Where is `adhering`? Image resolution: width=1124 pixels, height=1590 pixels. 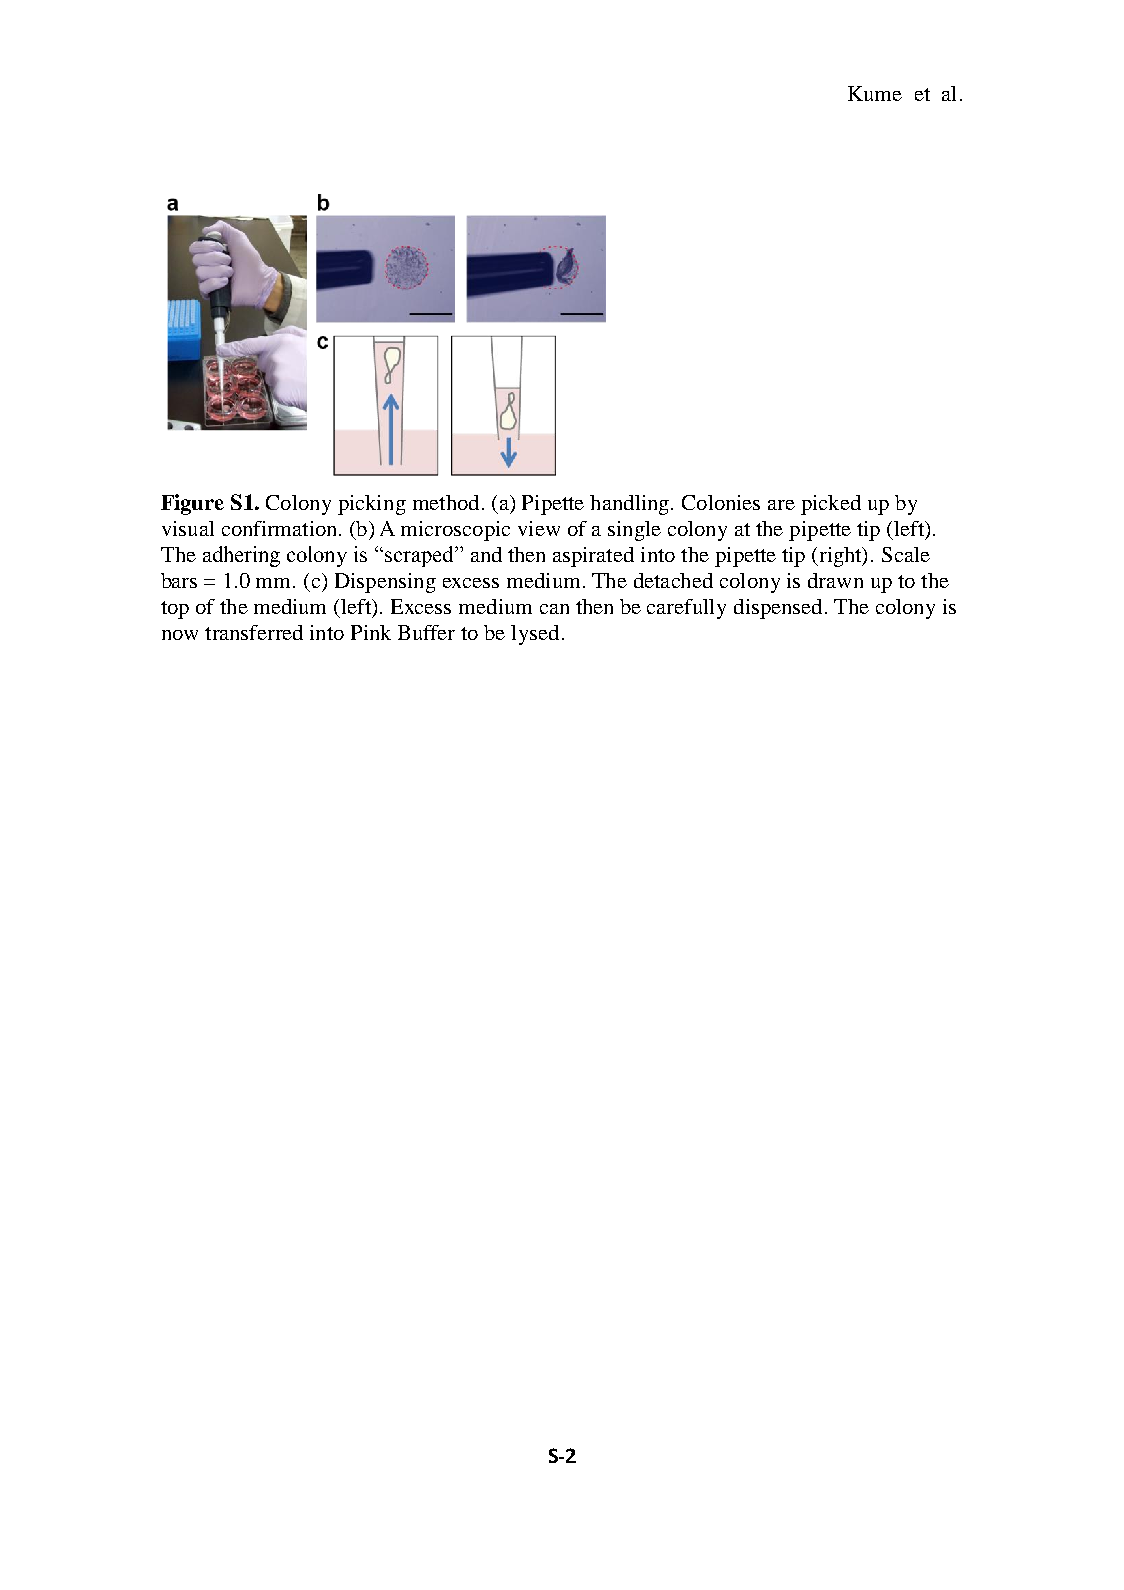
adhering is located at coordinates (241, 556).
